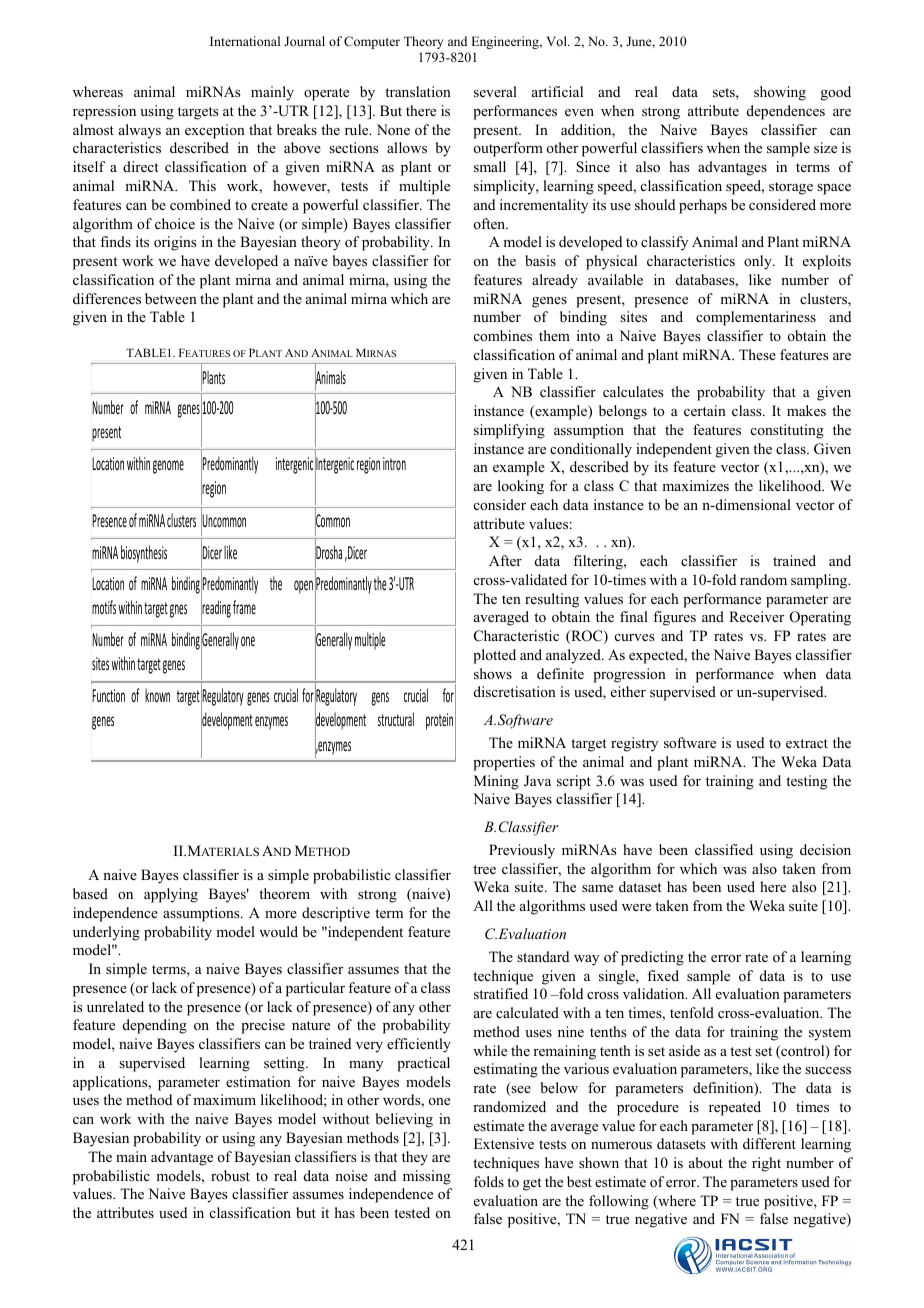  What do you see at coordinates (780, 93) in the screenshot?
I see `showing` at bounding box center [780, 93].
